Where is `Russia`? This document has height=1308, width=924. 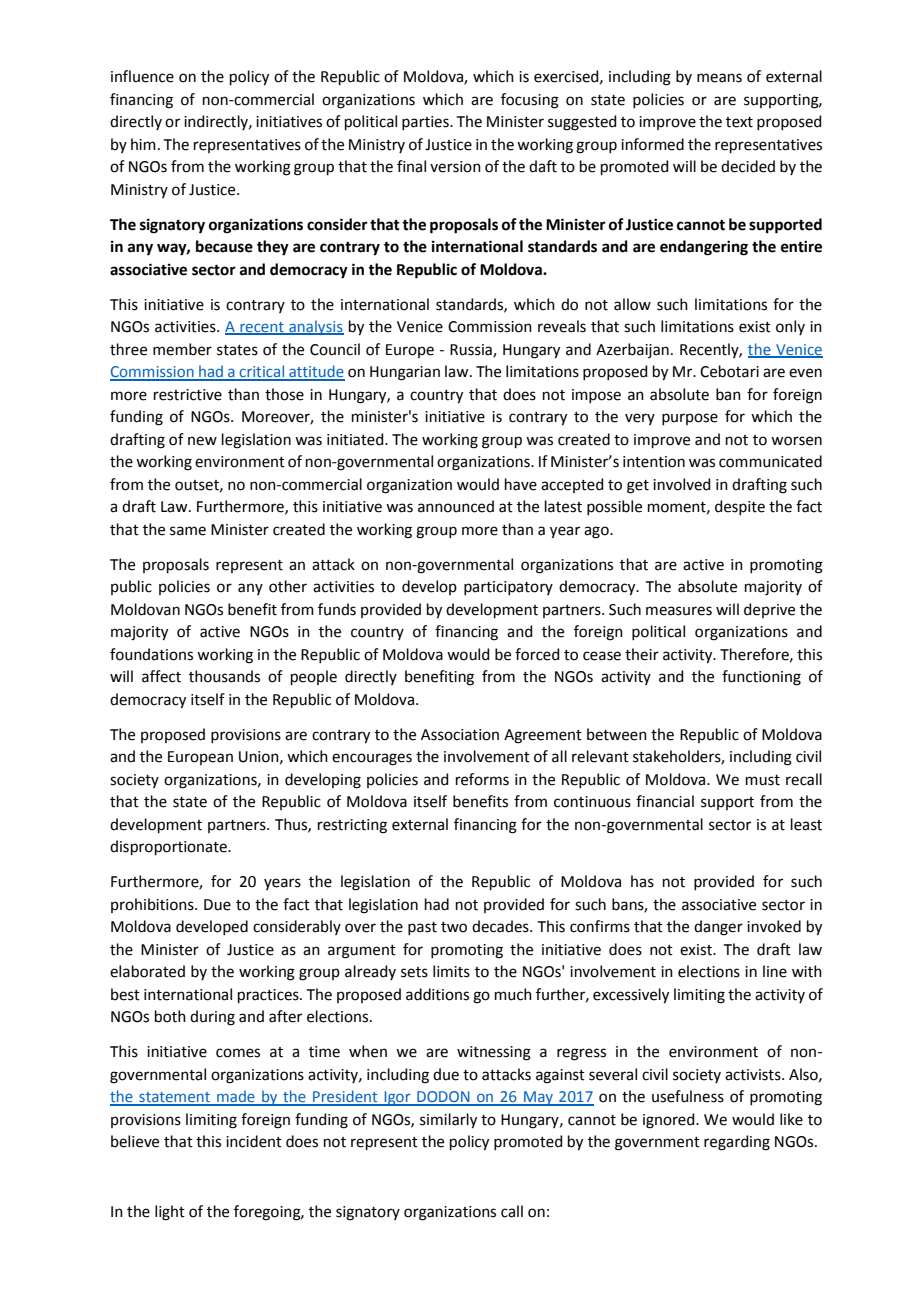
Russia is located at coordinates (472, 350).
